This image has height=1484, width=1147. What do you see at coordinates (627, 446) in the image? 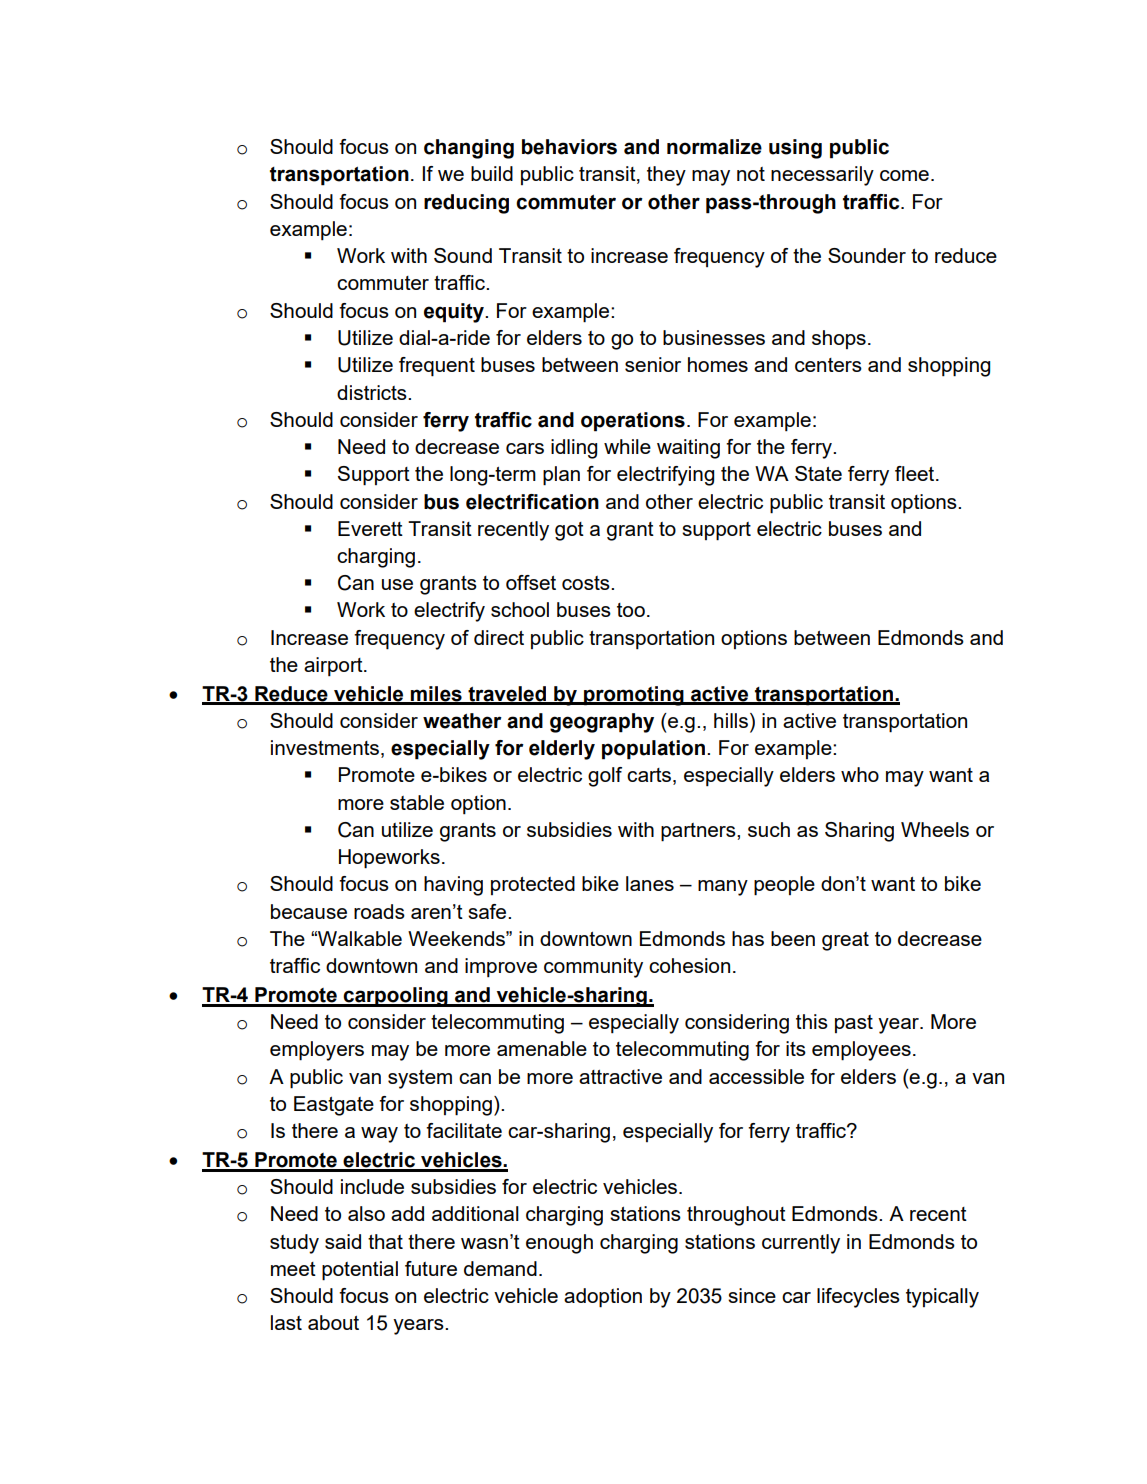
I see `while` at bounding box center [627, 446].
